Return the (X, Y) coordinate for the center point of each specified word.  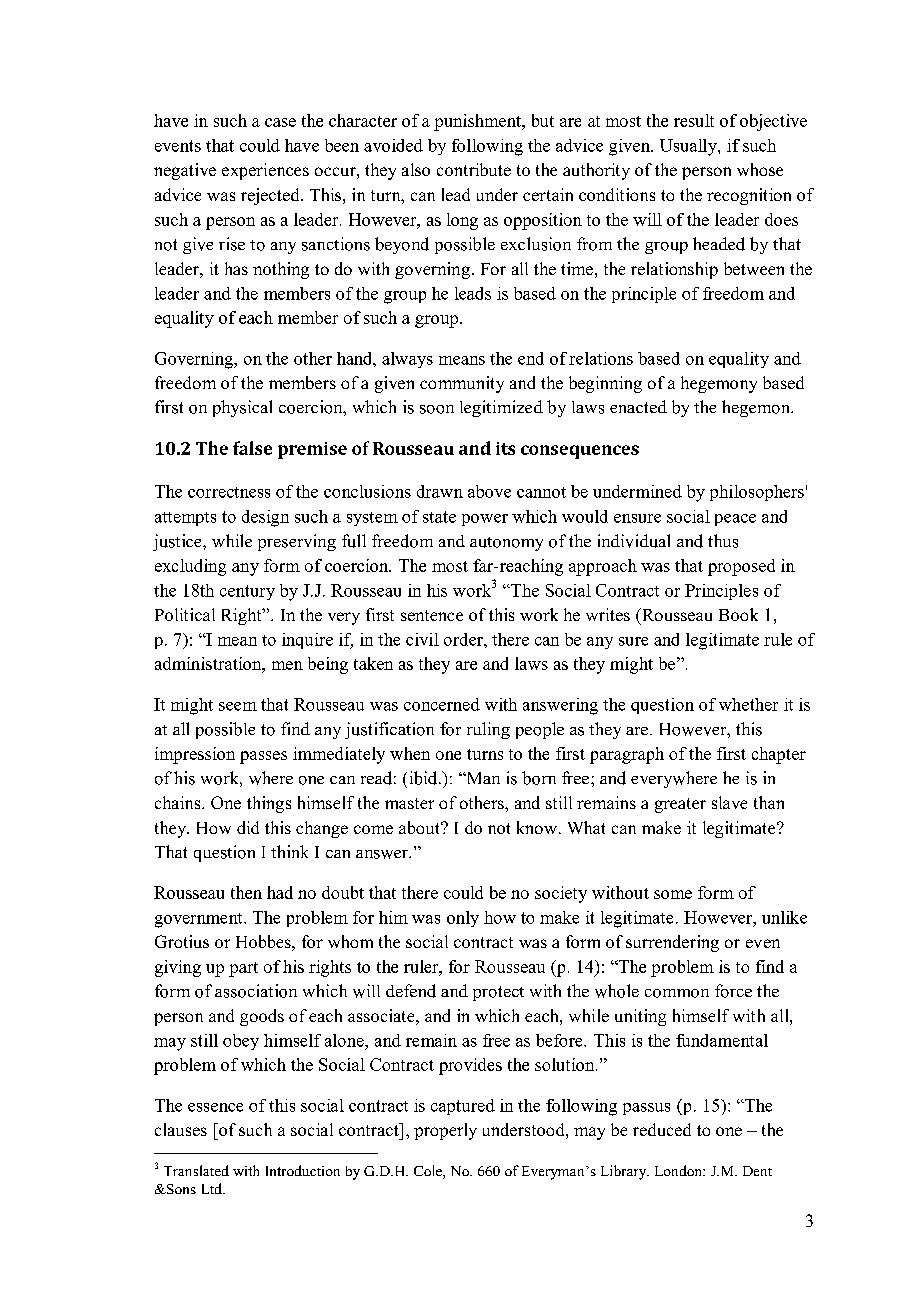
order (464, 639)
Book (738, 614)
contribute (474, 169)
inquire (307, 641)
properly (445, 1131)
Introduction (303, 1170)
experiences (265, 171)
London (679, 1170)
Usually (689, 147)
